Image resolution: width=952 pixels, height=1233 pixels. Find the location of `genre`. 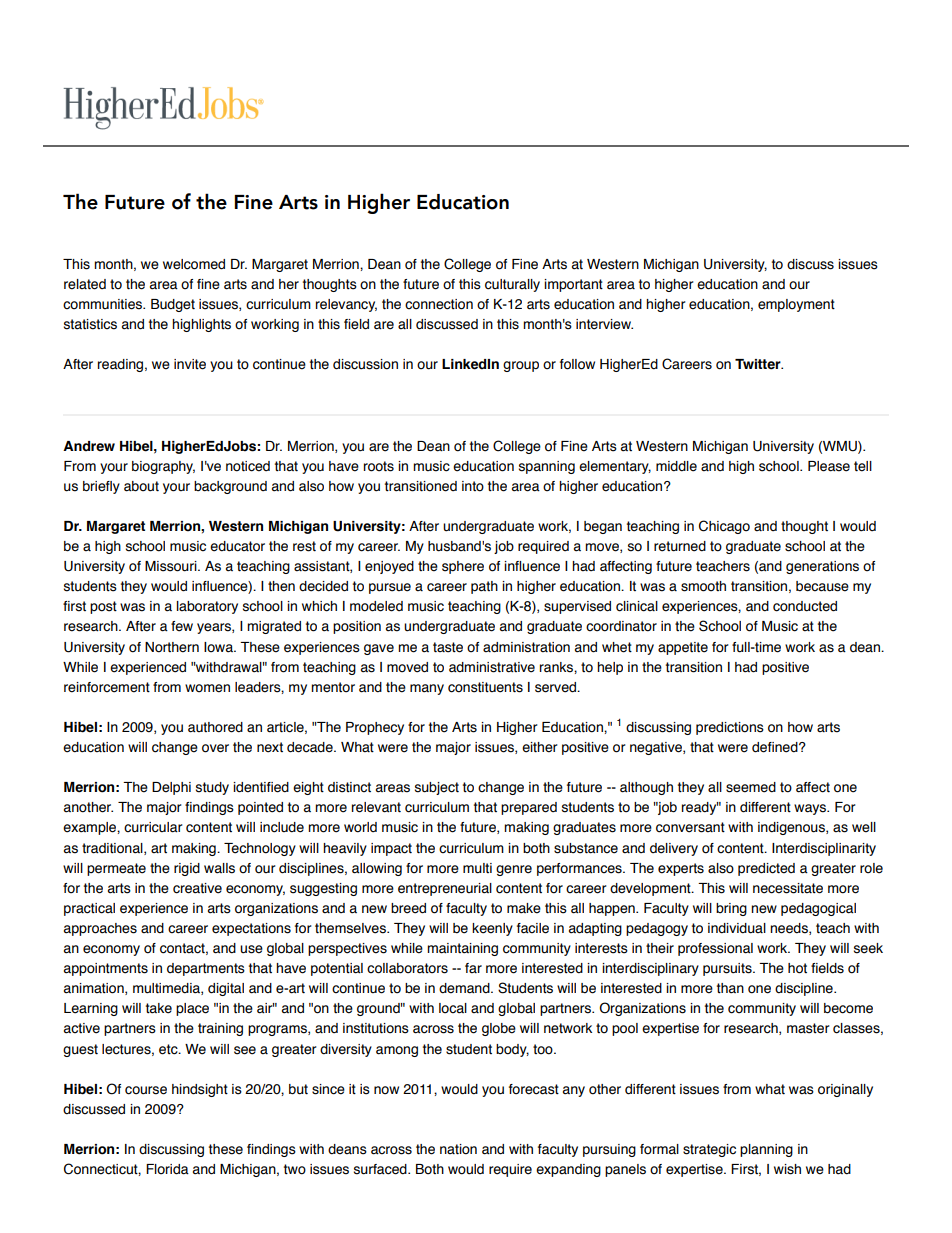

genre is located at coordinates (514, 870).
